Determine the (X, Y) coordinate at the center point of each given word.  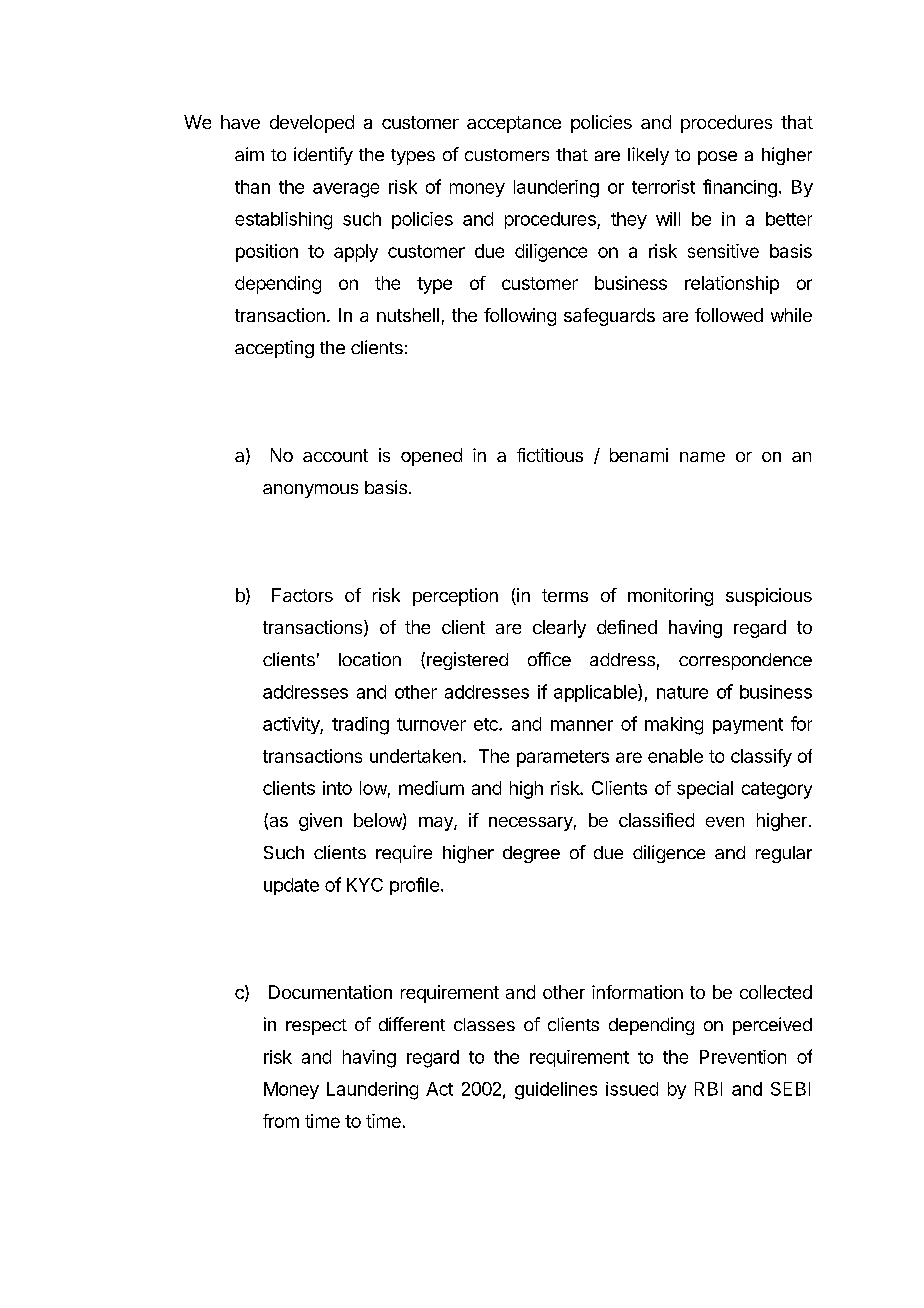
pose (717, 158)
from (281, 1121)
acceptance (514, 124)
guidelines (556, 1091)
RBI (708, 1089)
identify (323, 156)
